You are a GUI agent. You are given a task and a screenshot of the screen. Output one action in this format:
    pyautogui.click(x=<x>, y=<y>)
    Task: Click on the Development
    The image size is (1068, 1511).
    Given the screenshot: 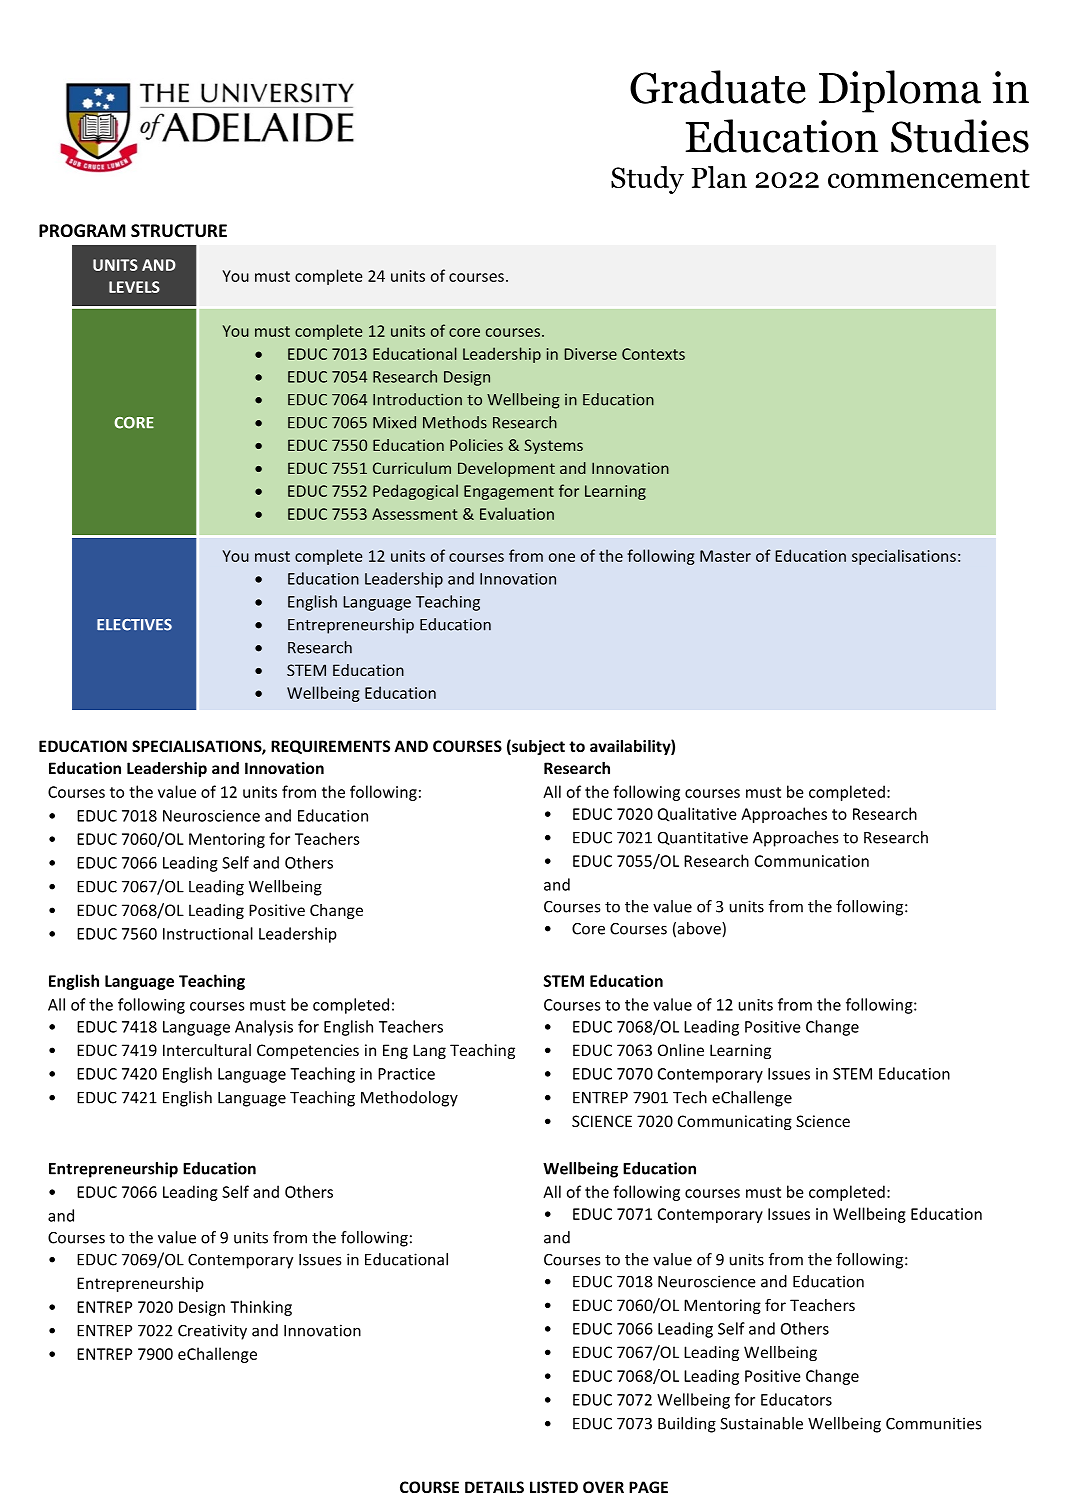 What is the action you would take?
    pyautogui.click(x=506, y=469)
